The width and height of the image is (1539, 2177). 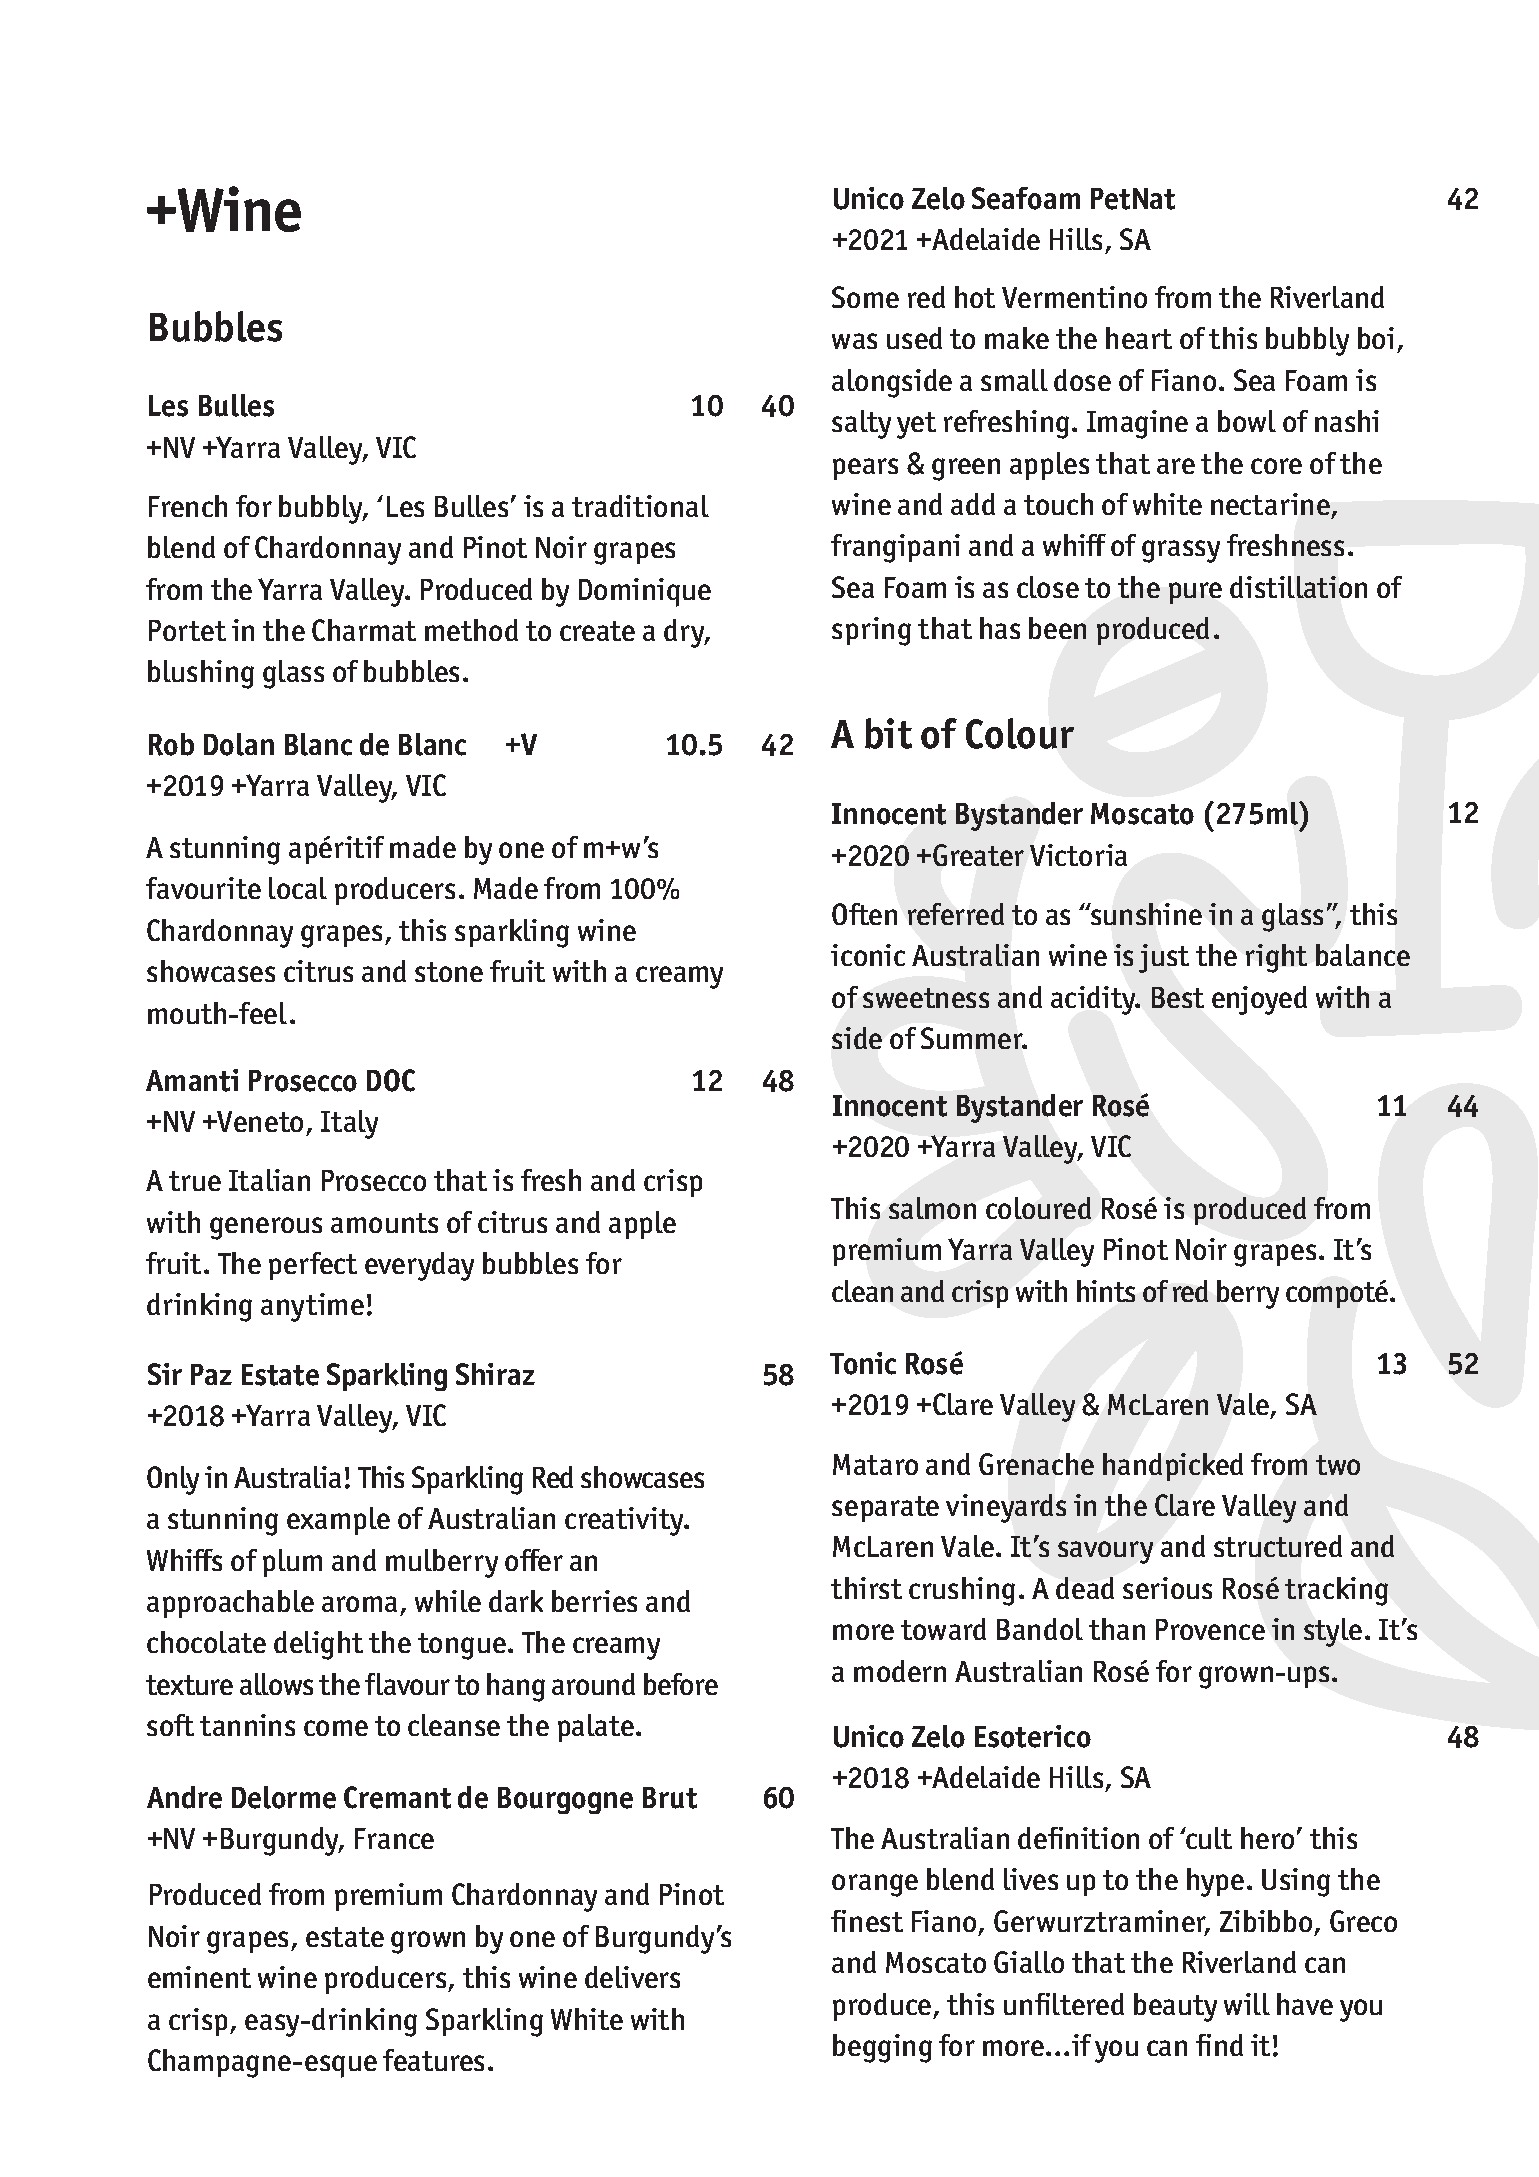 What do you see at coordinates (188, 506) in the image?
I see `French` at bounding box center [188, 506].
